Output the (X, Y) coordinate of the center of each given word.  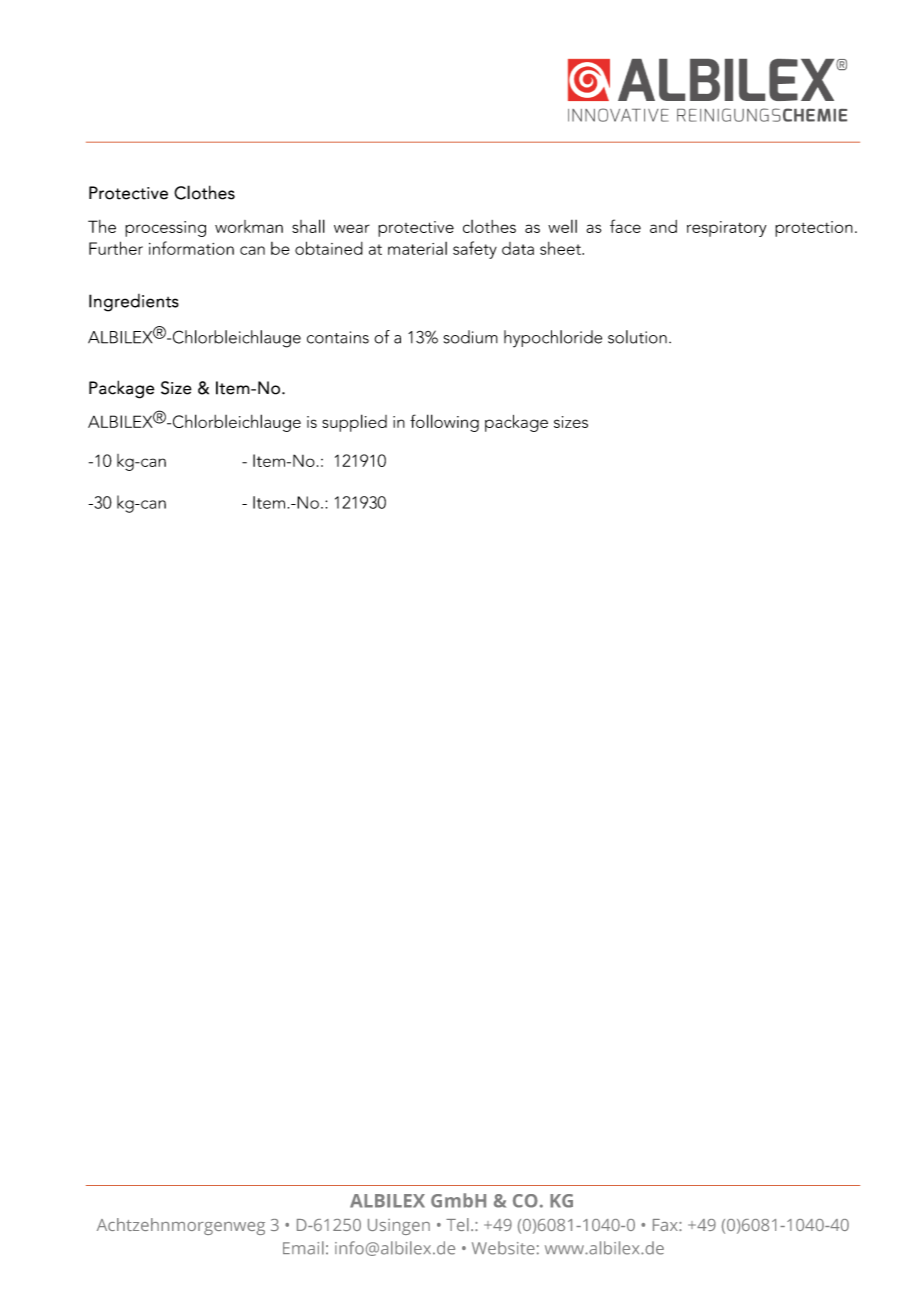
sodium (470, 337)
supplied (354, 423)
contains (338, 337)
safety (475, 250)
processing (165, 229)
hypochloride (553, 339)
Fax (666, 1225)
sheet (561, 248)
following (444, 423)
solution (637, 337)
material (417, 248)
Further (116, 248)
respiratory (727, 229)
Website (503, 1248)
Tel (457, 1224)
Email (303, 1248)
